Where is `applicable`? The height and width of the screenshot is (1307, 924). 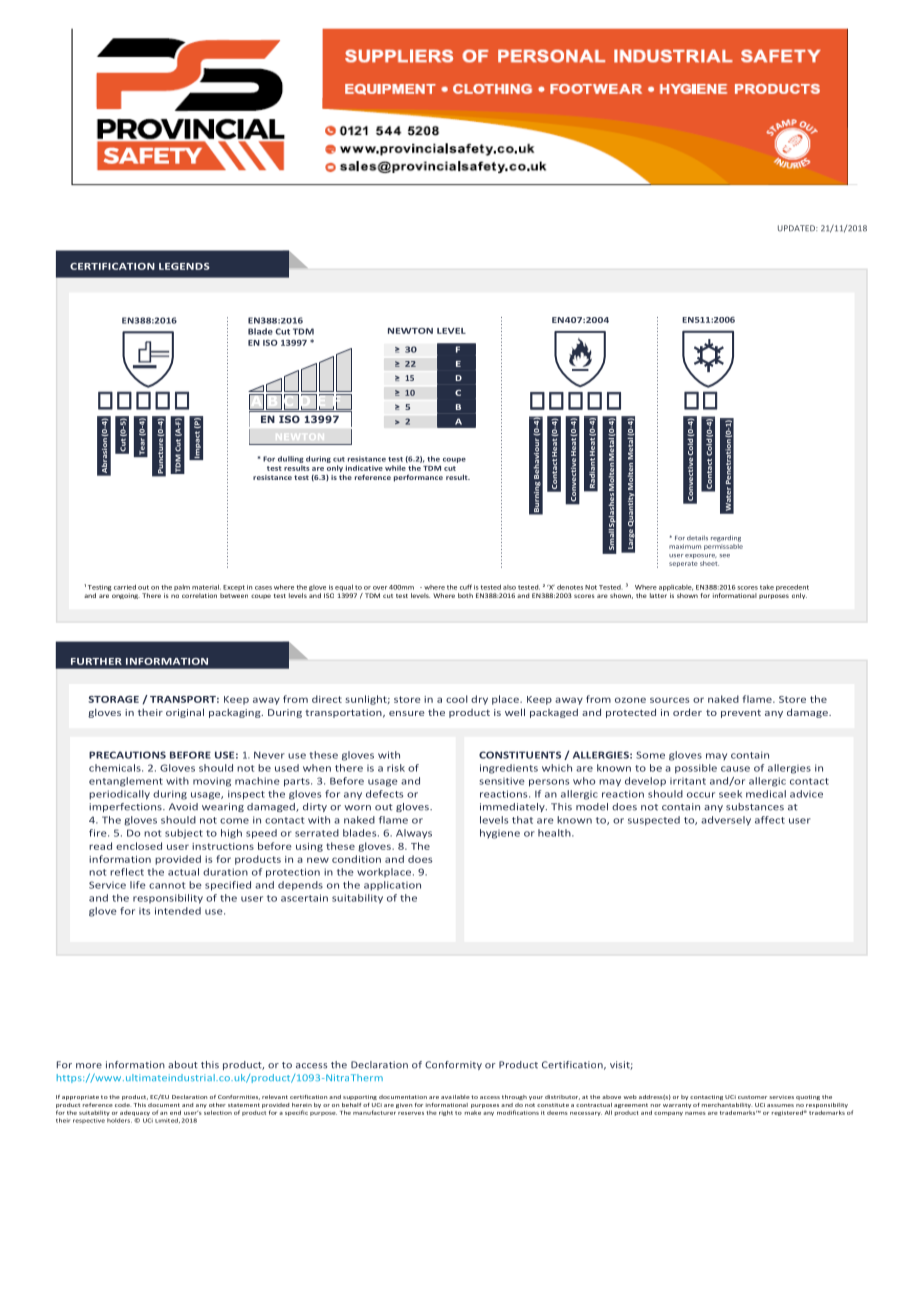 applicable is located at coordinates (676, 588).
